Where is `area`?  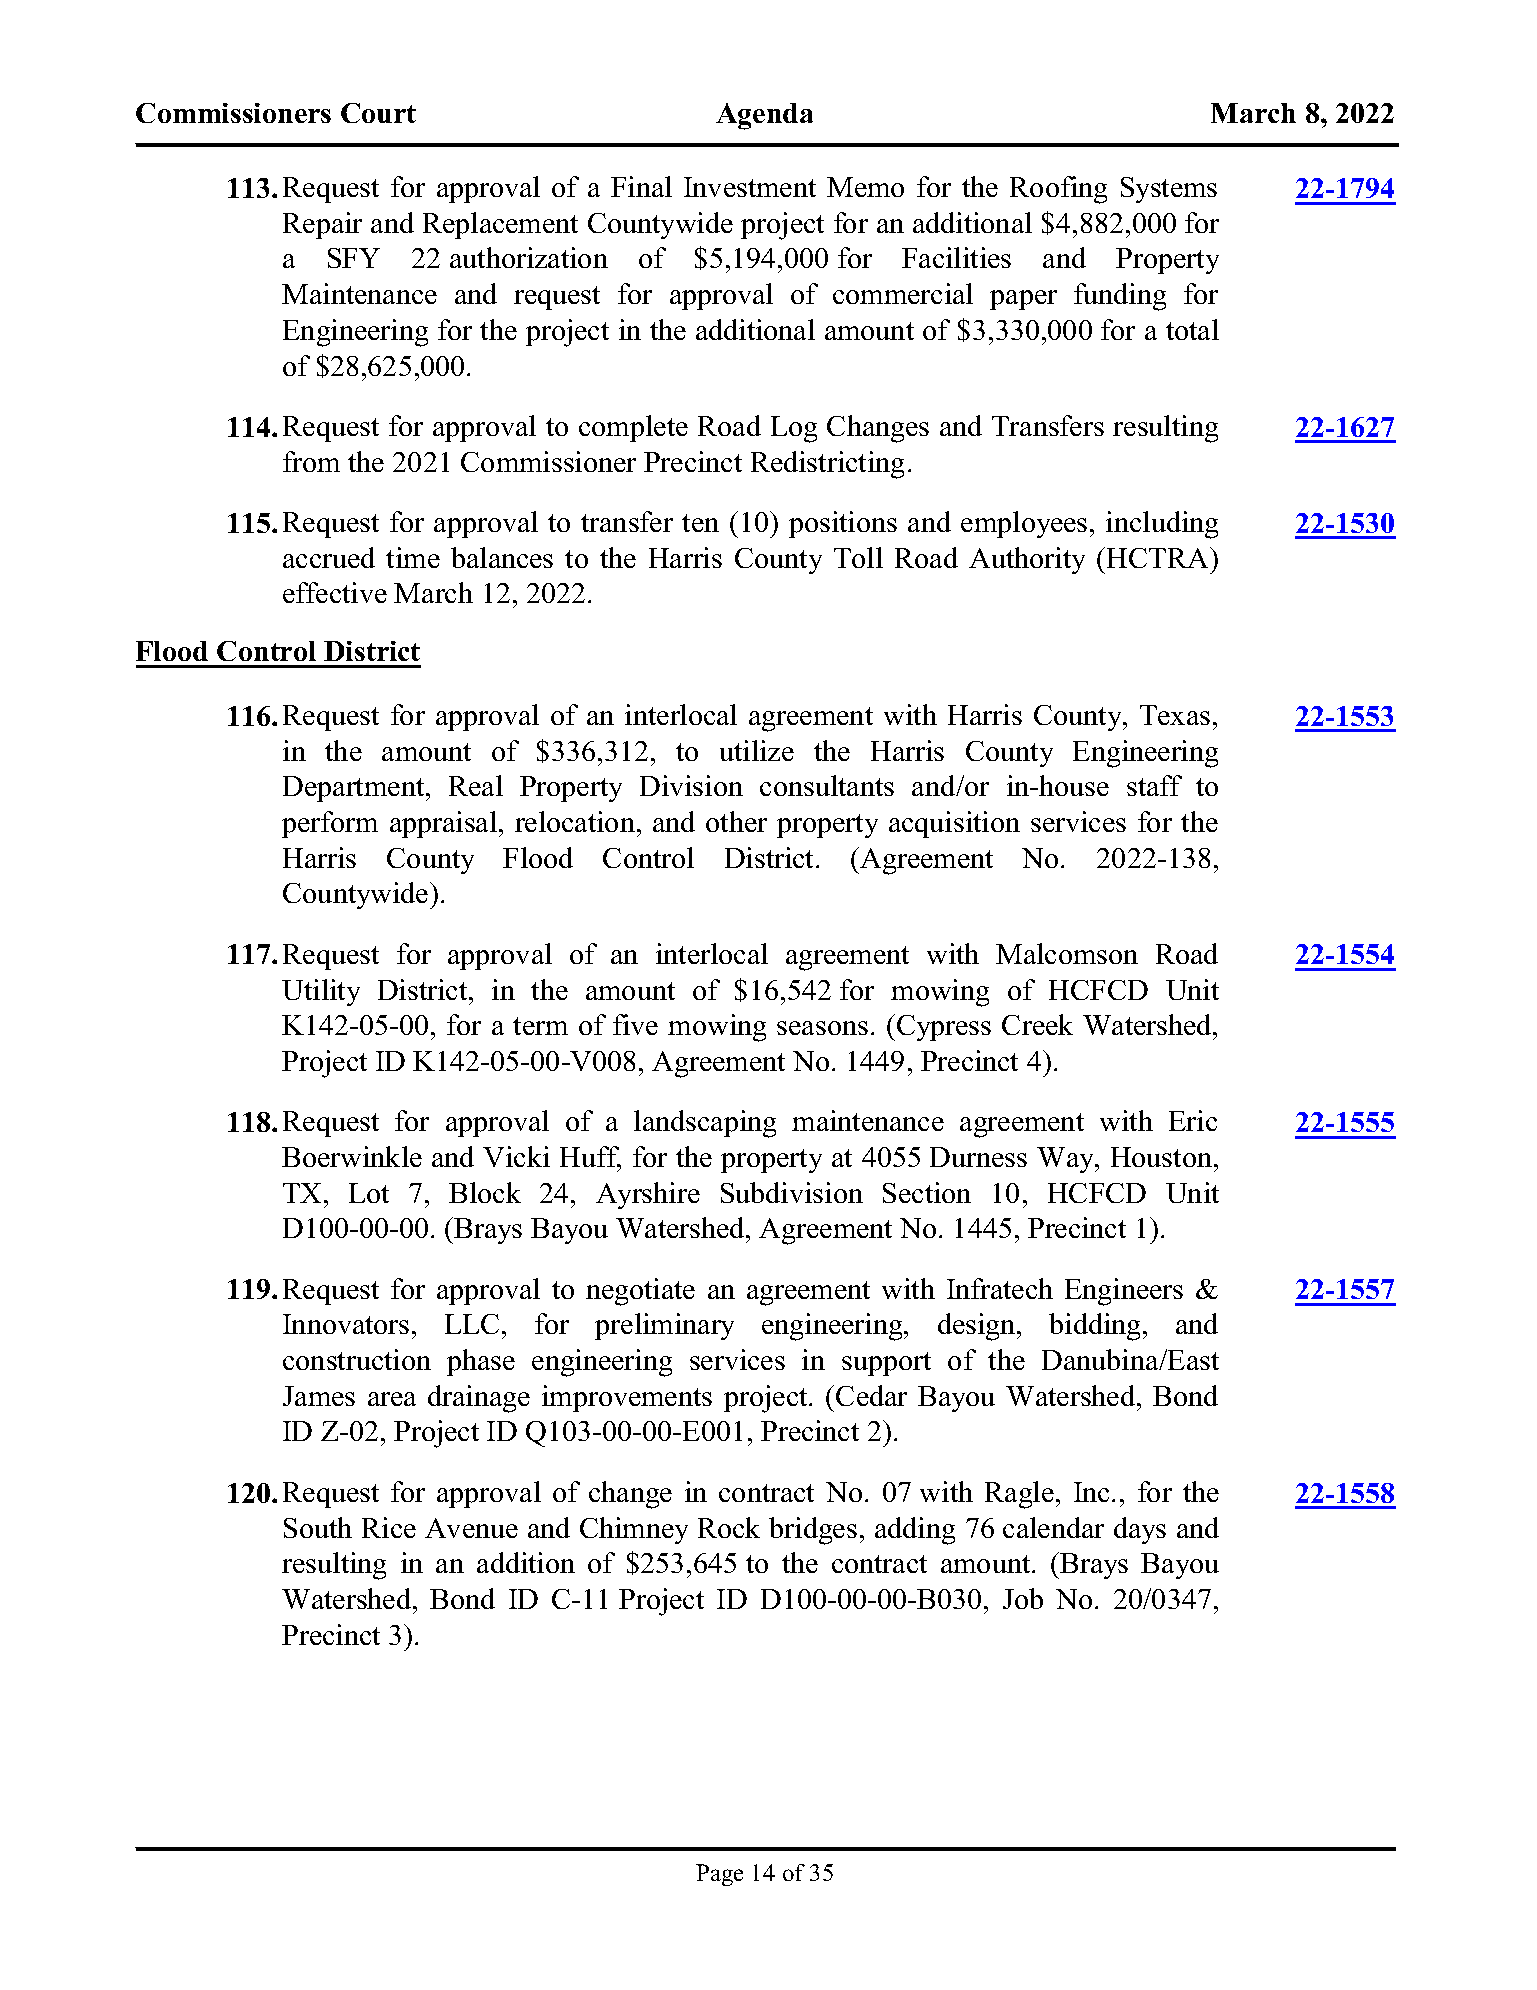
area is located at coordinates (392, 1399).
